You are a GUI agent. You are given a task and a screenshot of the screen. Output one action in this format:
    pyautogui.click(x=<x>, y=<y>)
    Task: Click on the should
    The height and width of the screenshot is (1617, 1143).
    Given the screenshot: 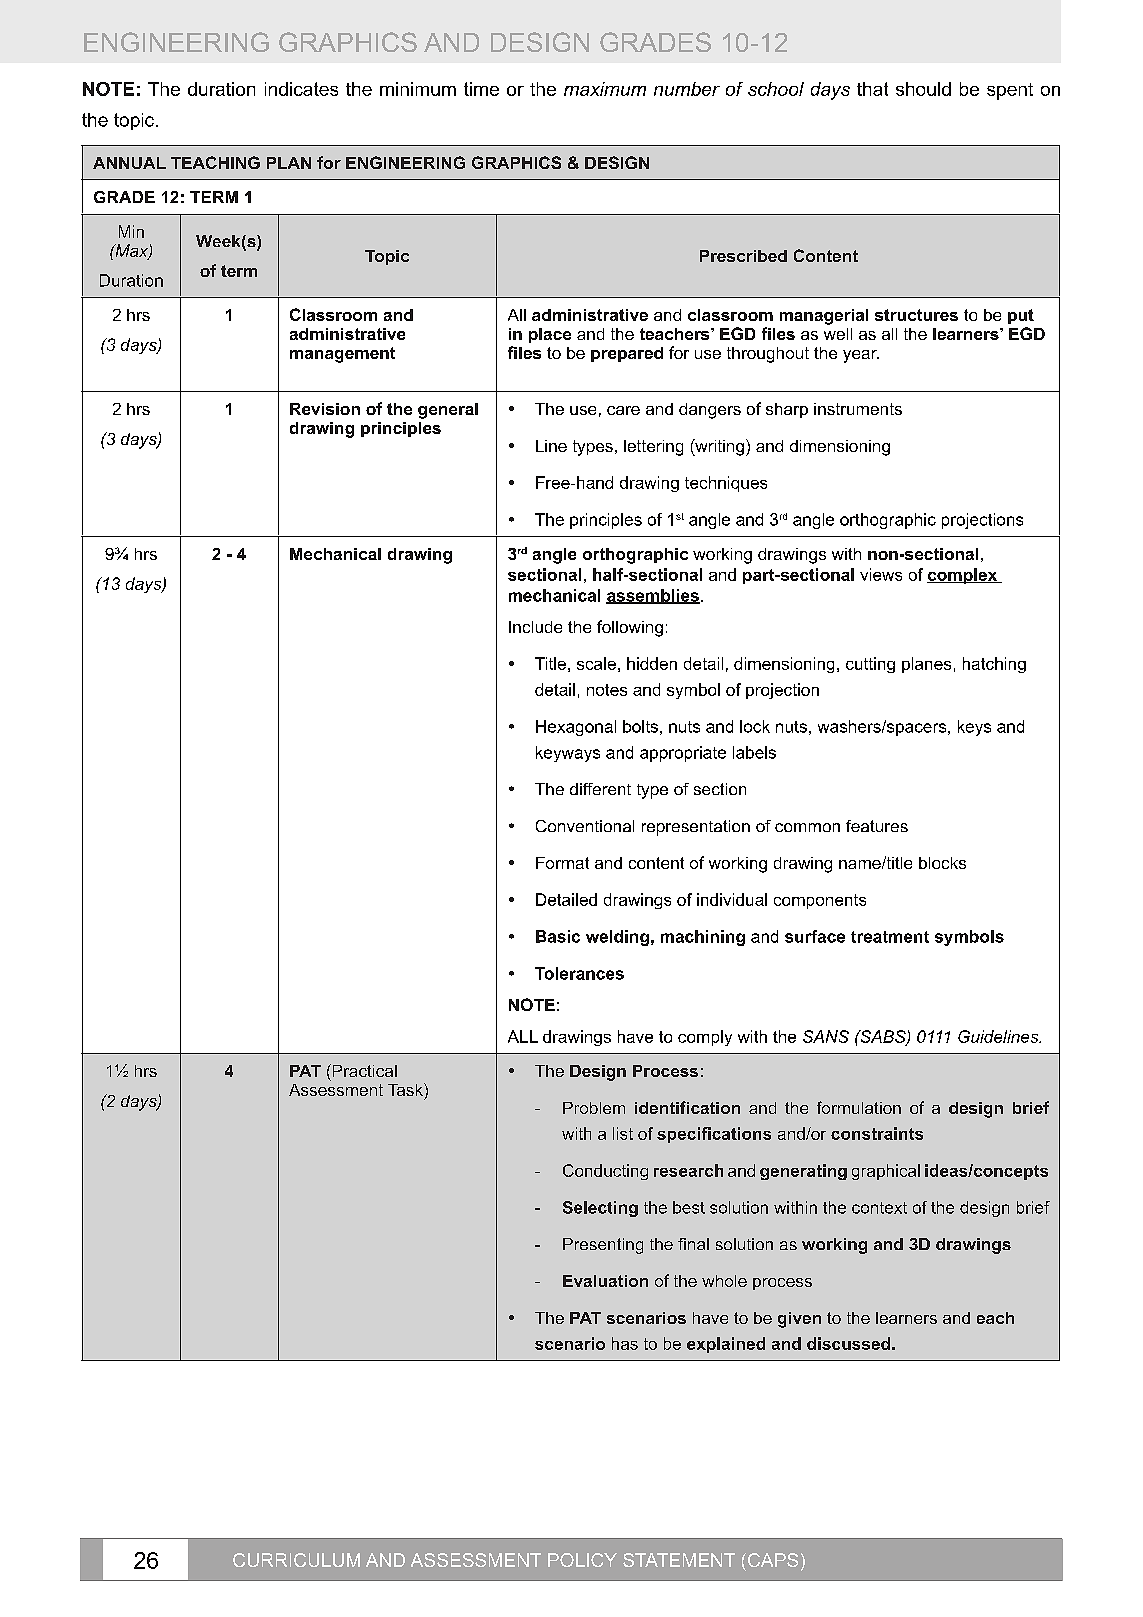 What is the action you would take?
    pyautogui.click(x=923, y=89)
